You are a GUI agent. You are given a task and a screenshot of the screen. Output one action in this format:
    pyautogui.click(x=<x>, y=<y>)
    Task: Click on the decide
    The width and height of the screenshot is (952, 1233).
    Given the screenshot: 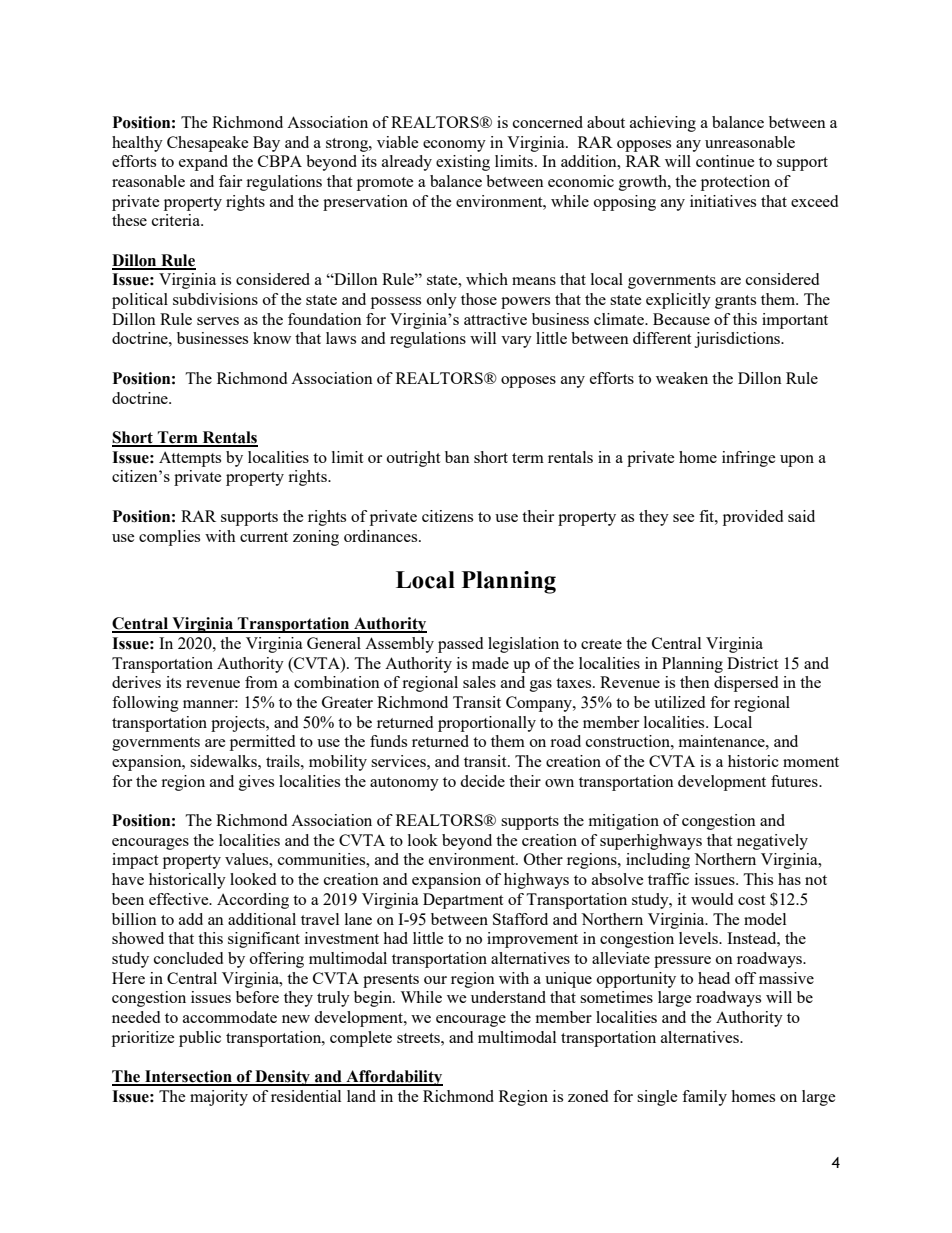 What is the action you would take?
    pyautogui.click(x=482, y=781)
